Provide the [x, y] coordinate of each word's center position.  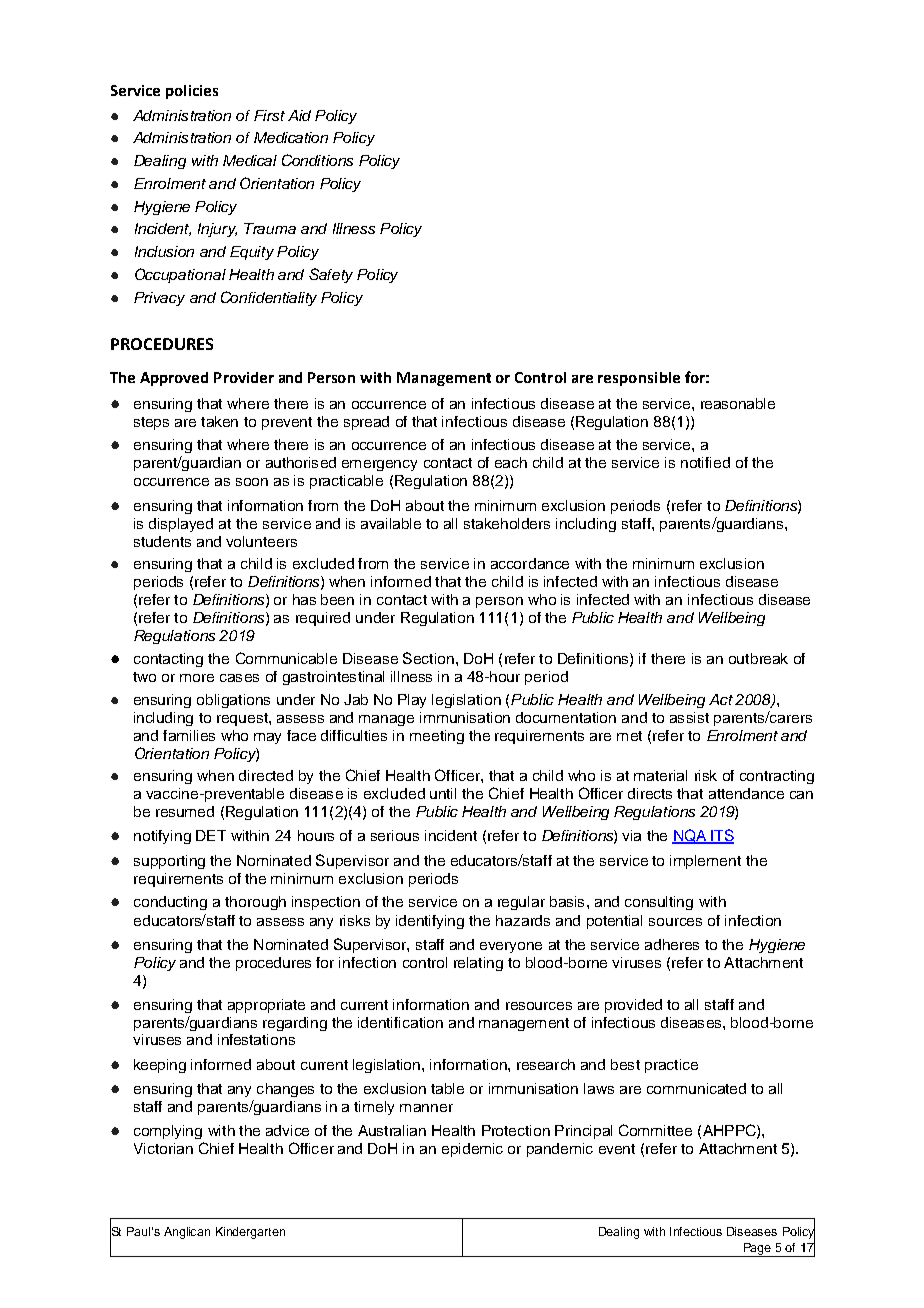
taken [219, 421]
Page [758, 1250]
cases [239, 678]
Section [428, 658]
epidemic [472, 1150]
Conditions [317, 160]
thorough [255, 903]
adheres [672, 944]
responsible [639, 379]
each [511, 462]
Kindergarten [250, 1233]
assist [689, 717]
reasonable [738, 403]
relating [478, 964]
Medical [250, 160]
